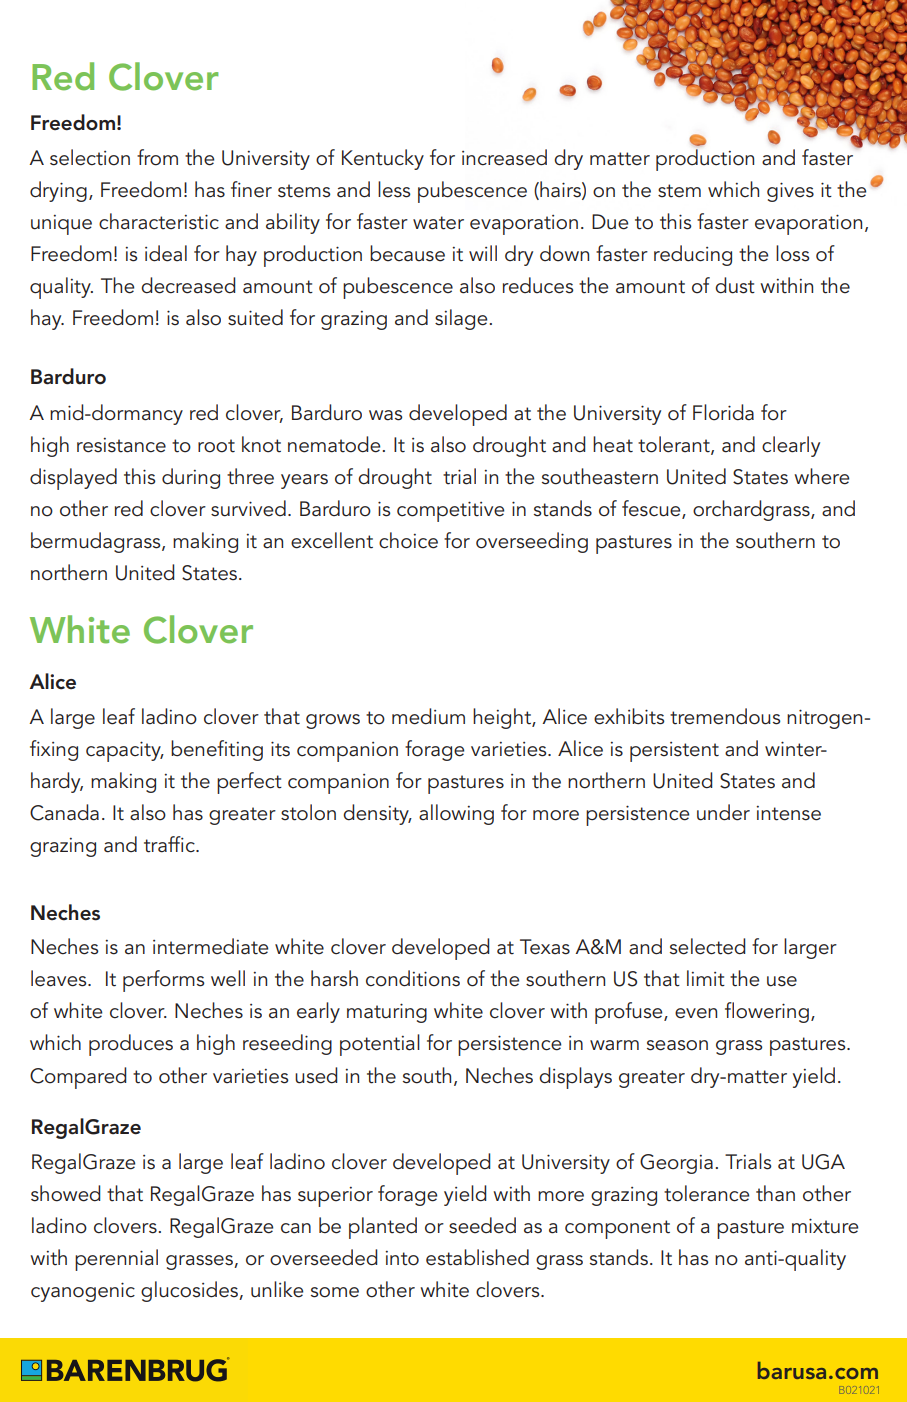 This image has width=907, height=1402. Describe the element at coordinates (477, 1257) in the image. I see `established` at that location.
